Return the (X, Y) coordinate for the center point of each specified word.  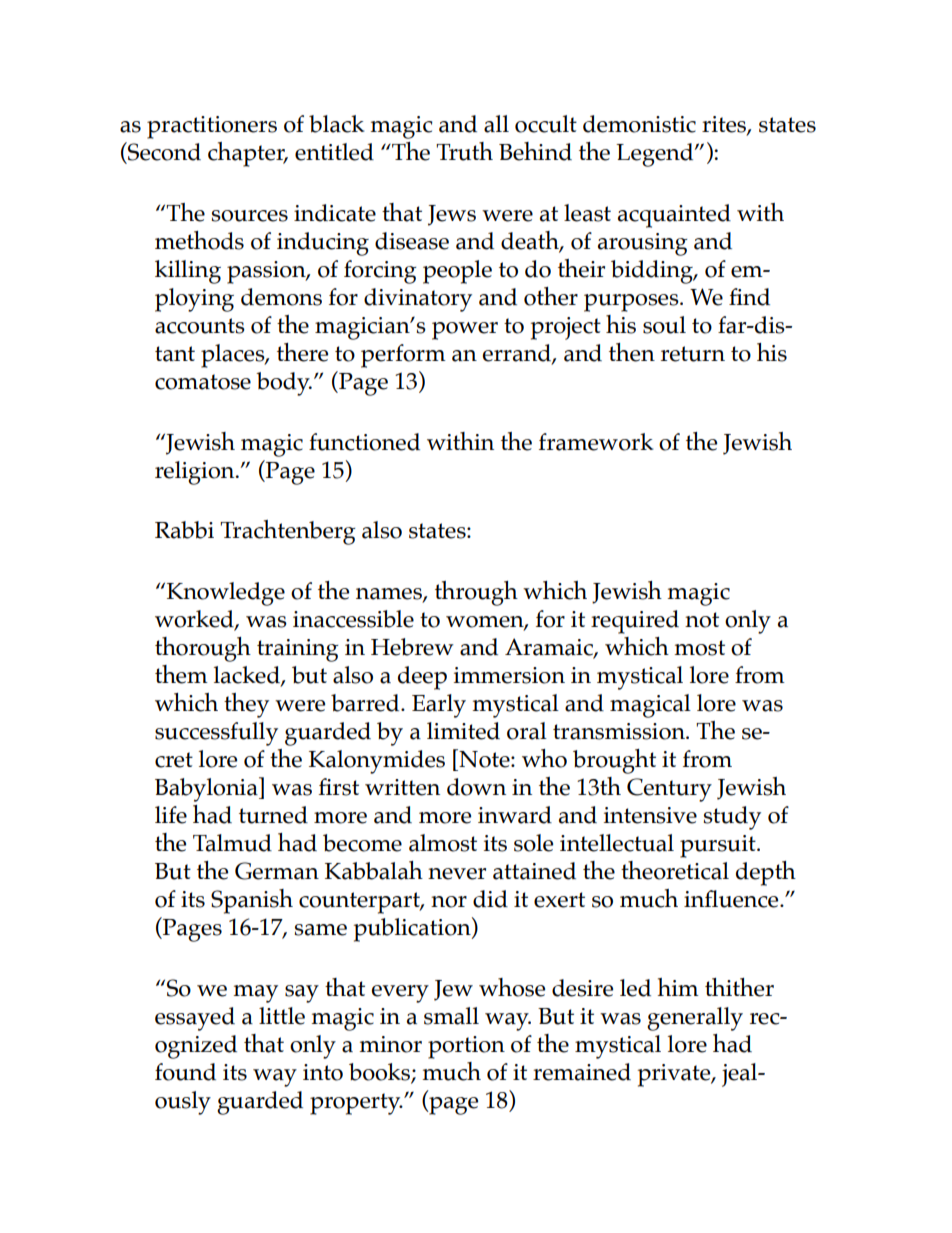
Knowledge (226, 594)
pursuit (719, 846)
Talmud (232, 843)
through (476, 593)
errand (518, 354)
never (457, 874)
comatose (203, 382)
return (693, 354)
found (185, 1072)
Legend (656, 155)
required (635, 622)
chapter (247, 154)
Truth (464, 151)
